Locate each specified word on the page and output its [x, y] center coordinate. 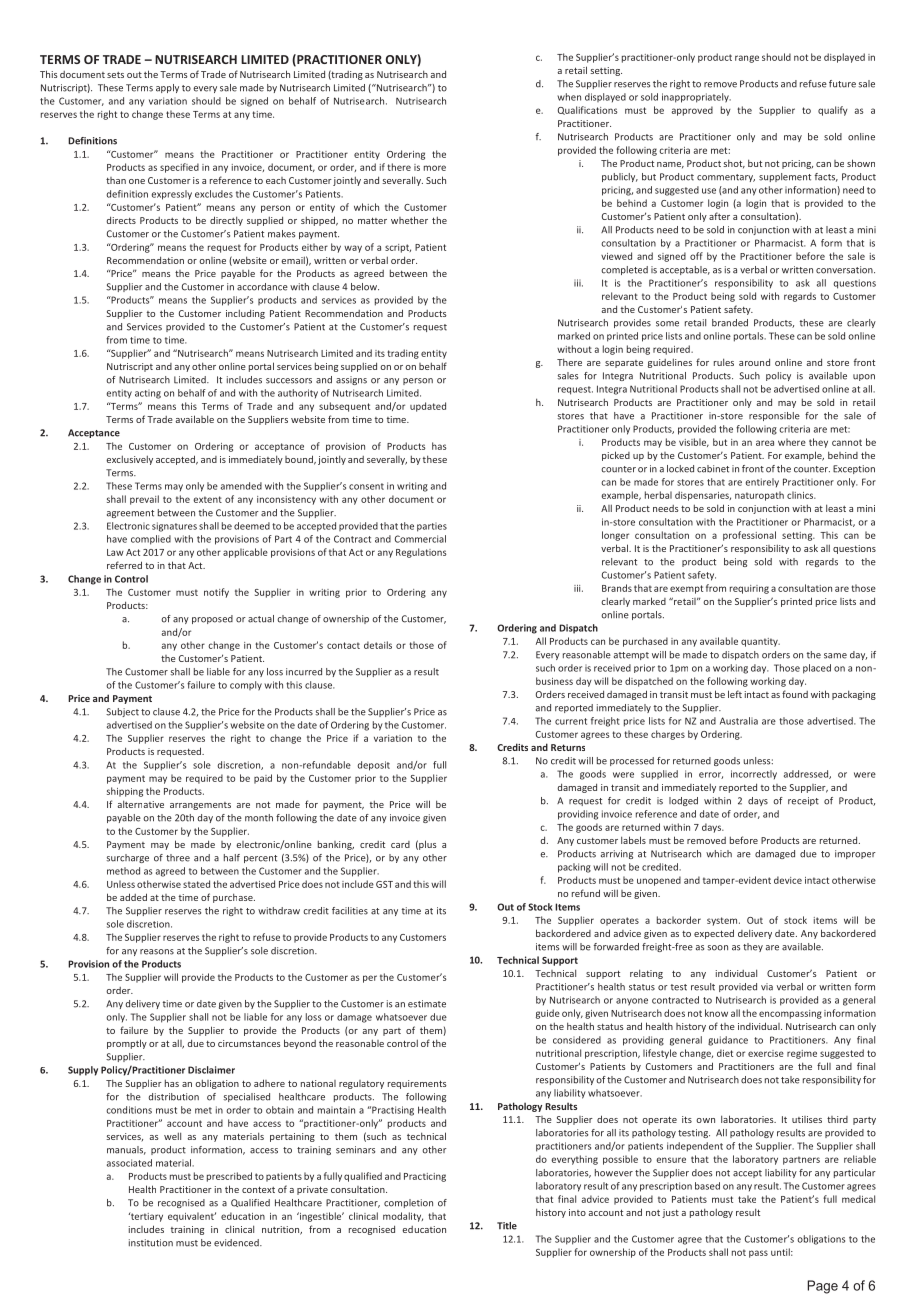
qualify [833, 111]
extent [207, 499]
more [435, 168]
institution [151, 1243]
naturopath [759, 496]
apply [167, 88]
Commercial [420, 539]
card [400, 844]
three [178, 858]
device [788, 880]
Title [507, 1226]
